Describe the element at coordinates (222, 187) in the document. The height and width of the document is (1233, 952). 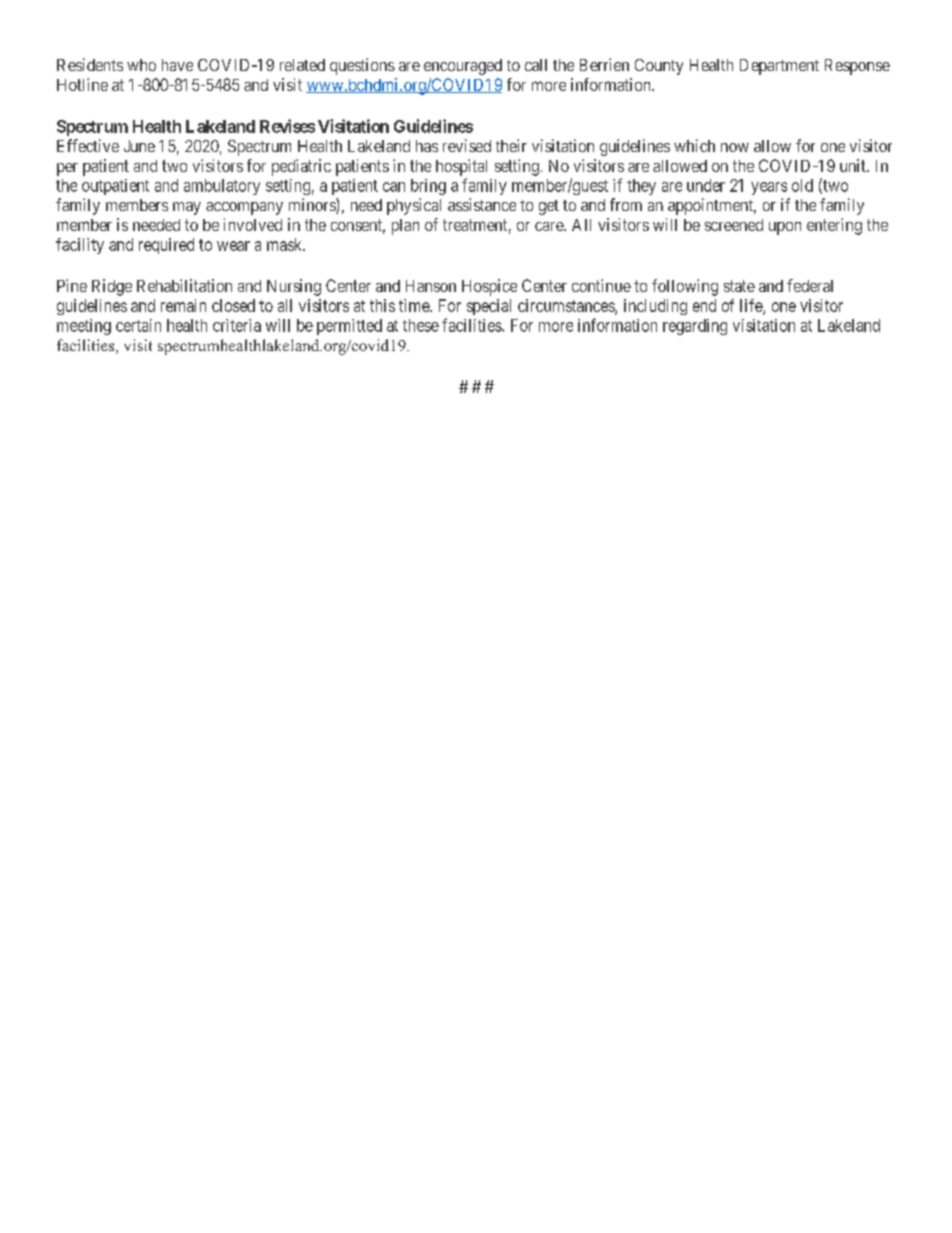
I see `ambulatory` at that location.
